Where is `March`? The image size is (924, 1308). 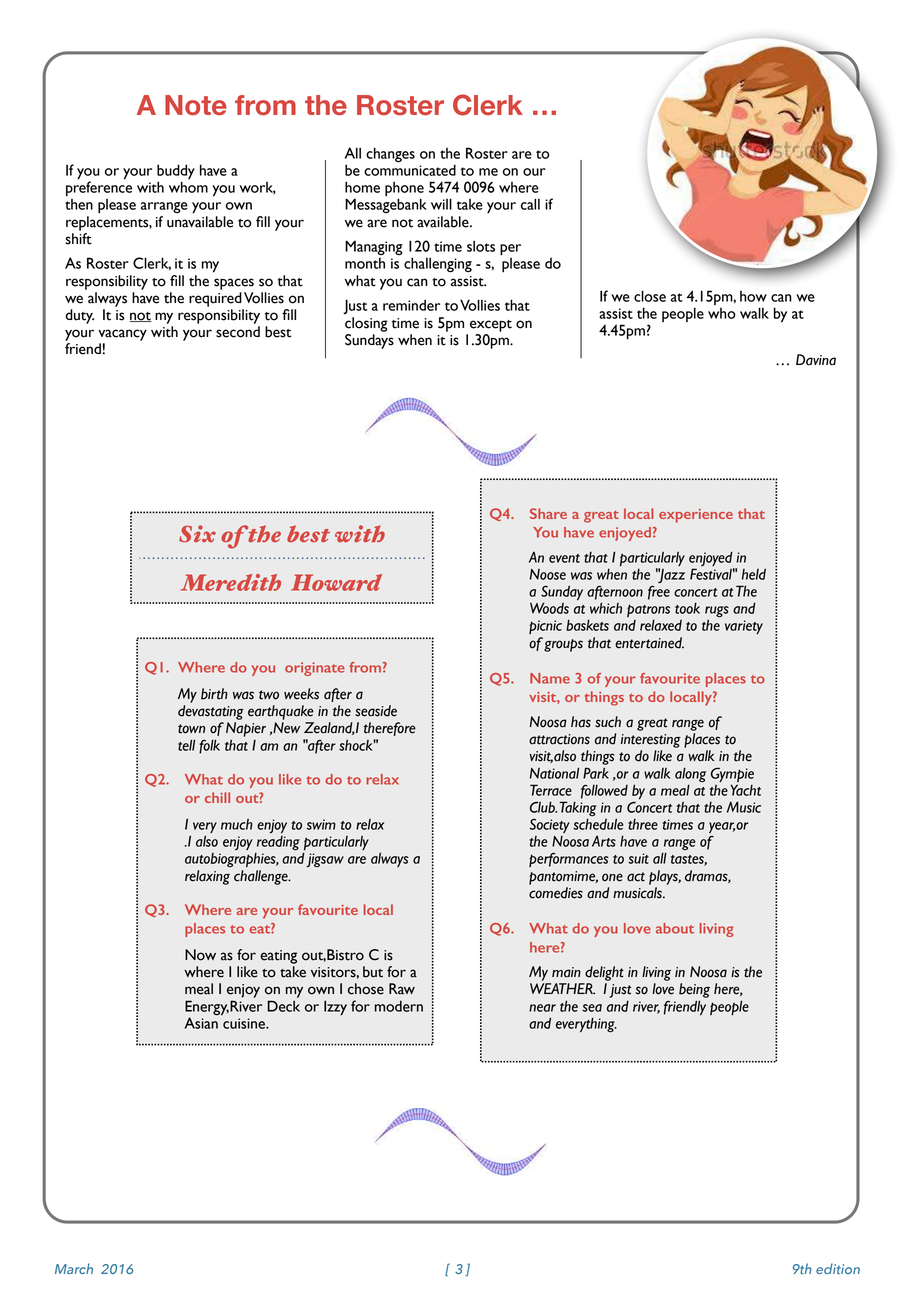
March is located at coordinates (74, 1268).
